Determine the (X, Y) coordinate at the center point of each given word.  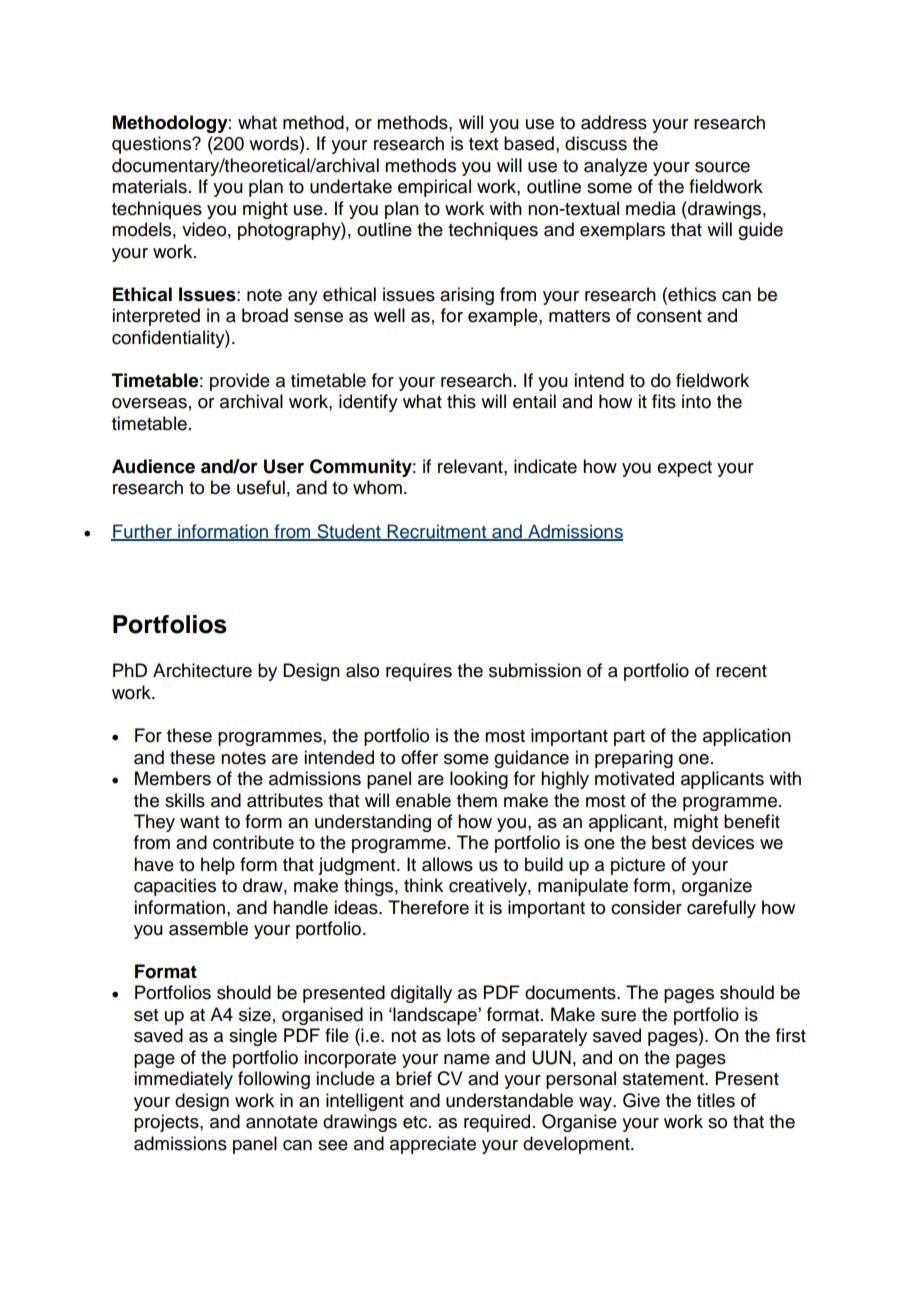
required (497, 1123)
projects (167, 1123)
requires (419, 672)
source (722, 167)
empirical (434, 188)
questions (152, 145)
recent (741, 671)
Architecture (202, 670)
